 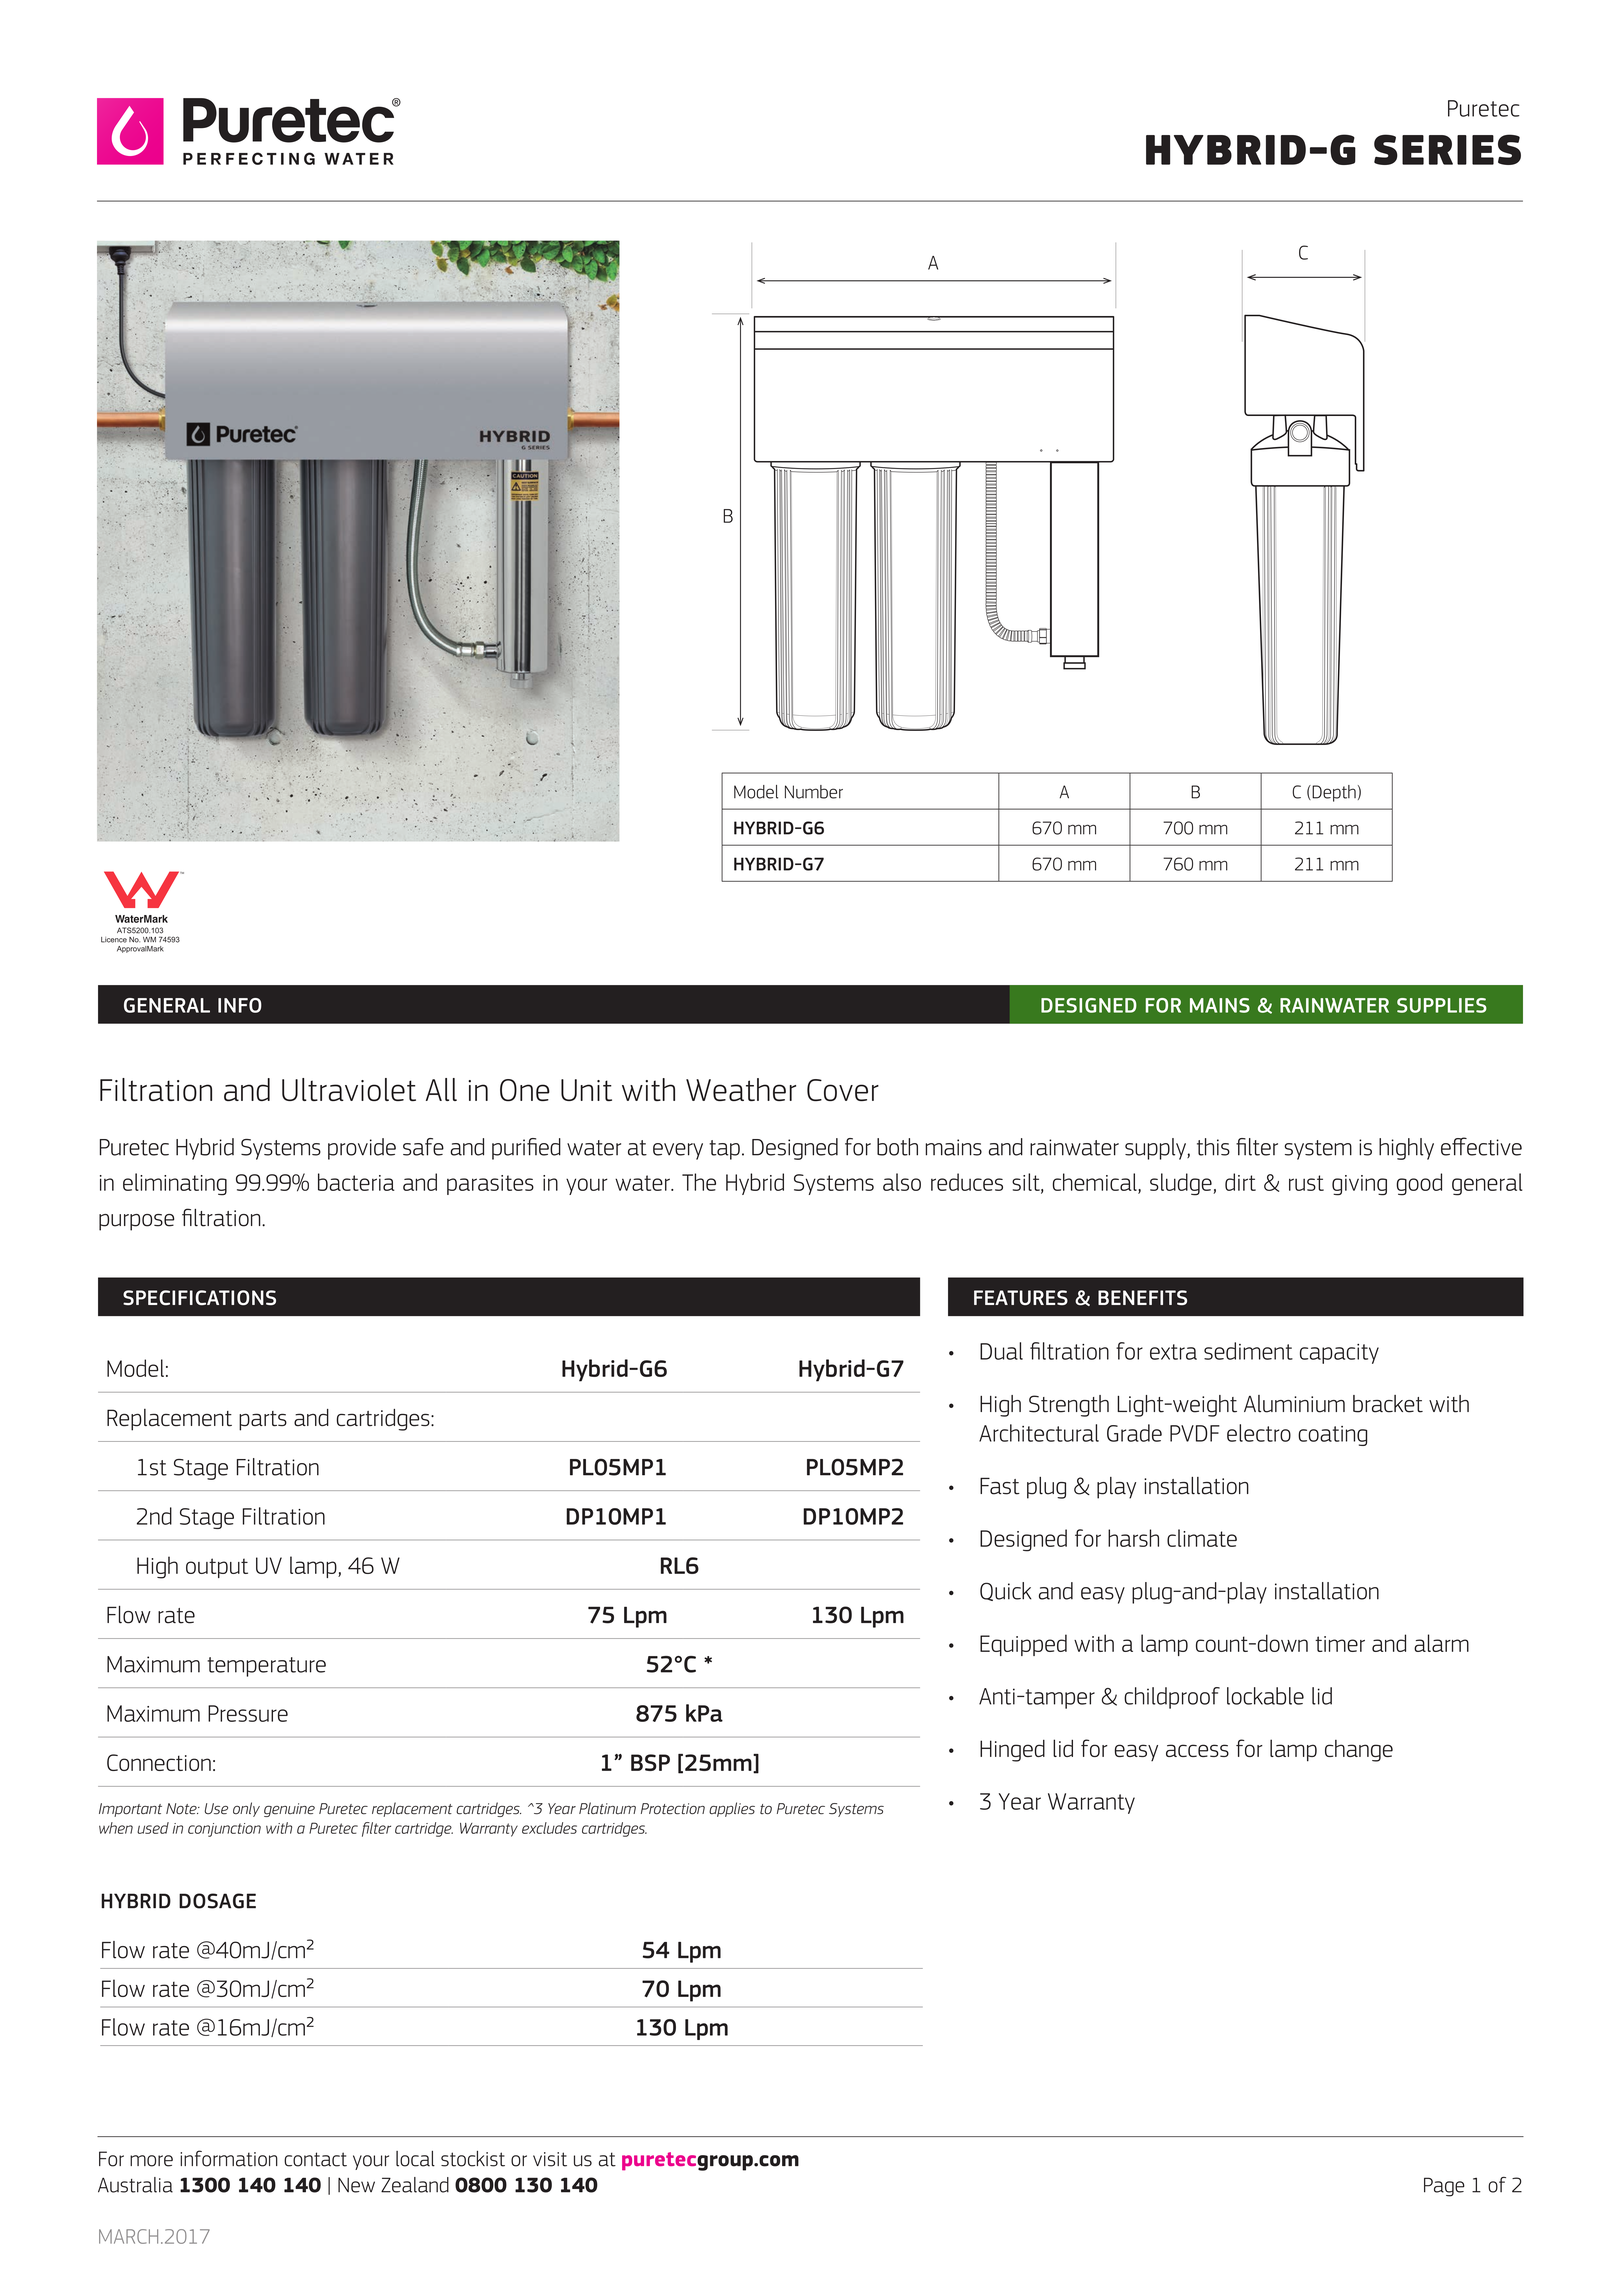 I want to click on SUPPLIES, so click(x=1442, y=1005).
